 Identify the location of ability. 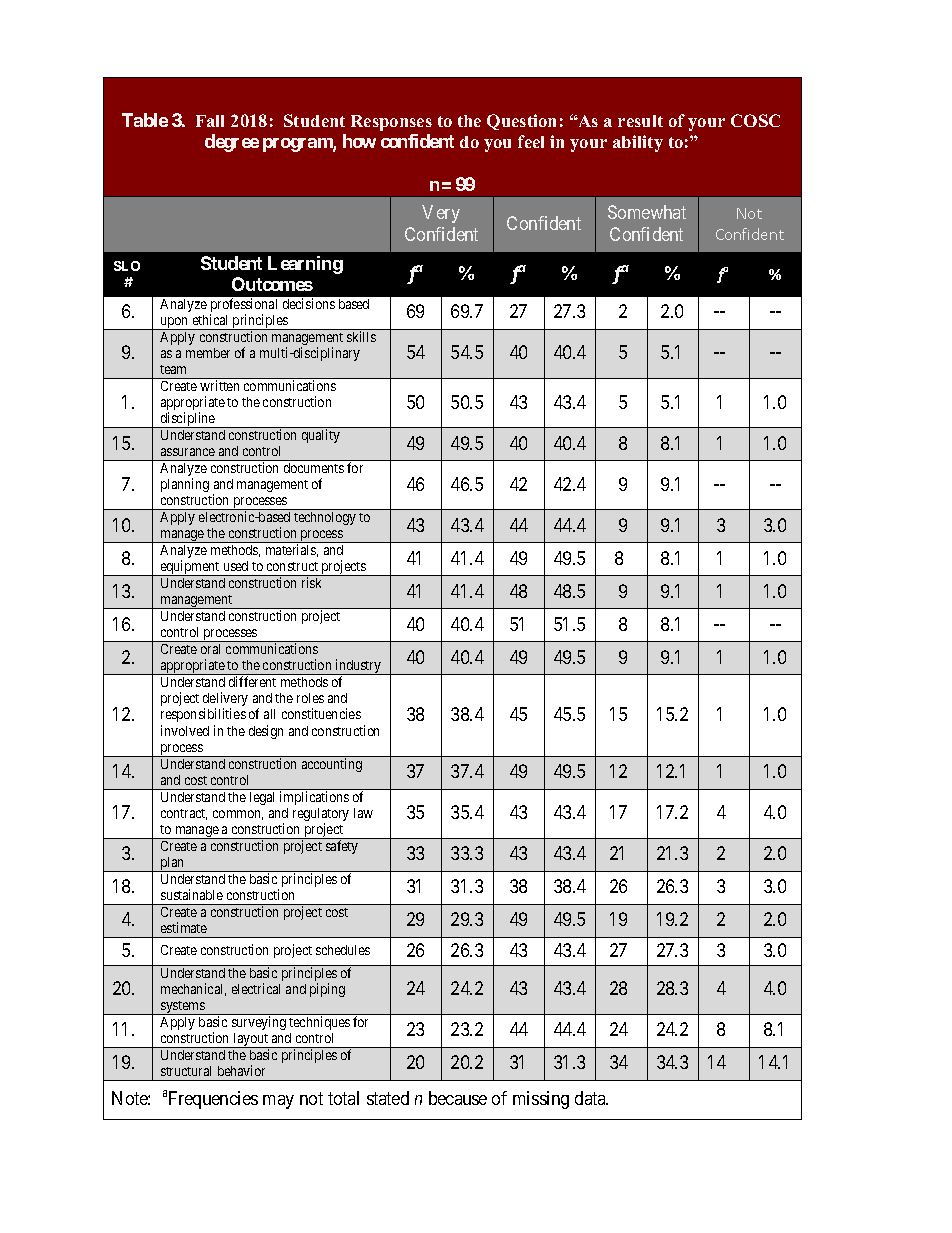
(638, 143).
